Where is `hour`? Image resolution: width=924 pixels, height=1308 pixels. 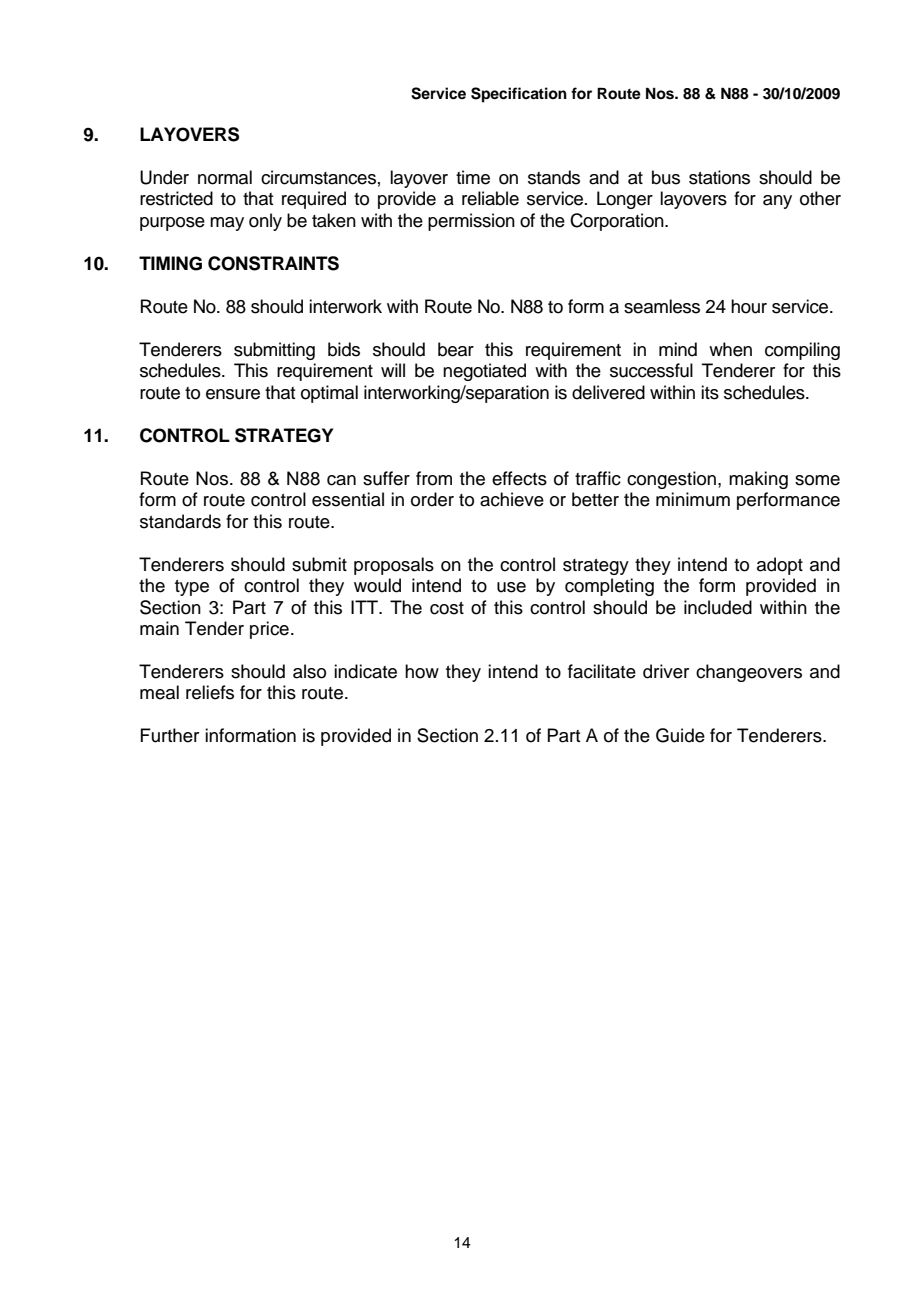 hour is located at coordinates (749, 306).
